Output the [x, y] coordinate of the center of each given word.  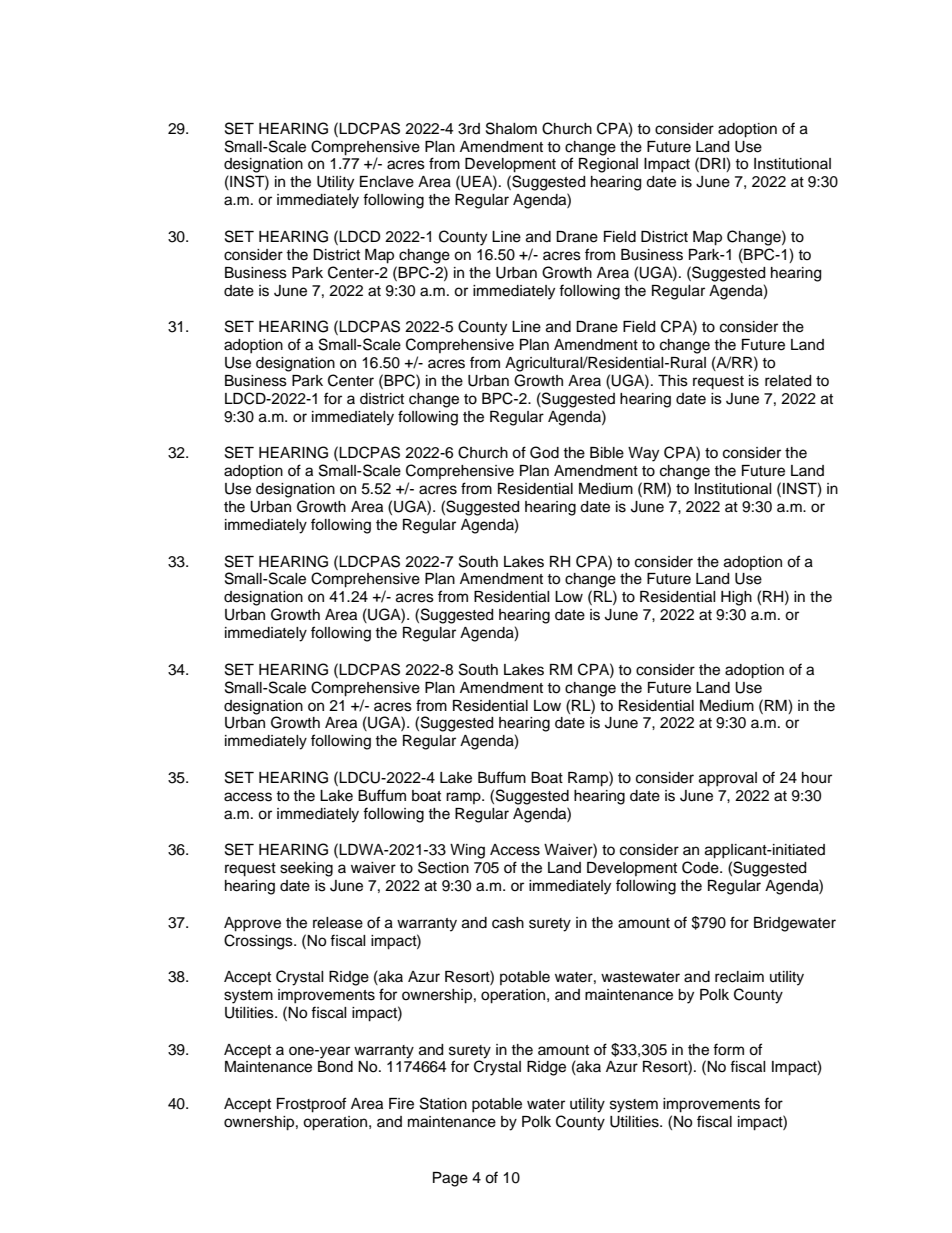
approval [728, 779]
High [736, 598]
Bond [335, 1067]
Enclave [387, 182]
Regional [608, 165]
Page [450, 1179]
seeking [306, 869]
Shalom [511, 128]
